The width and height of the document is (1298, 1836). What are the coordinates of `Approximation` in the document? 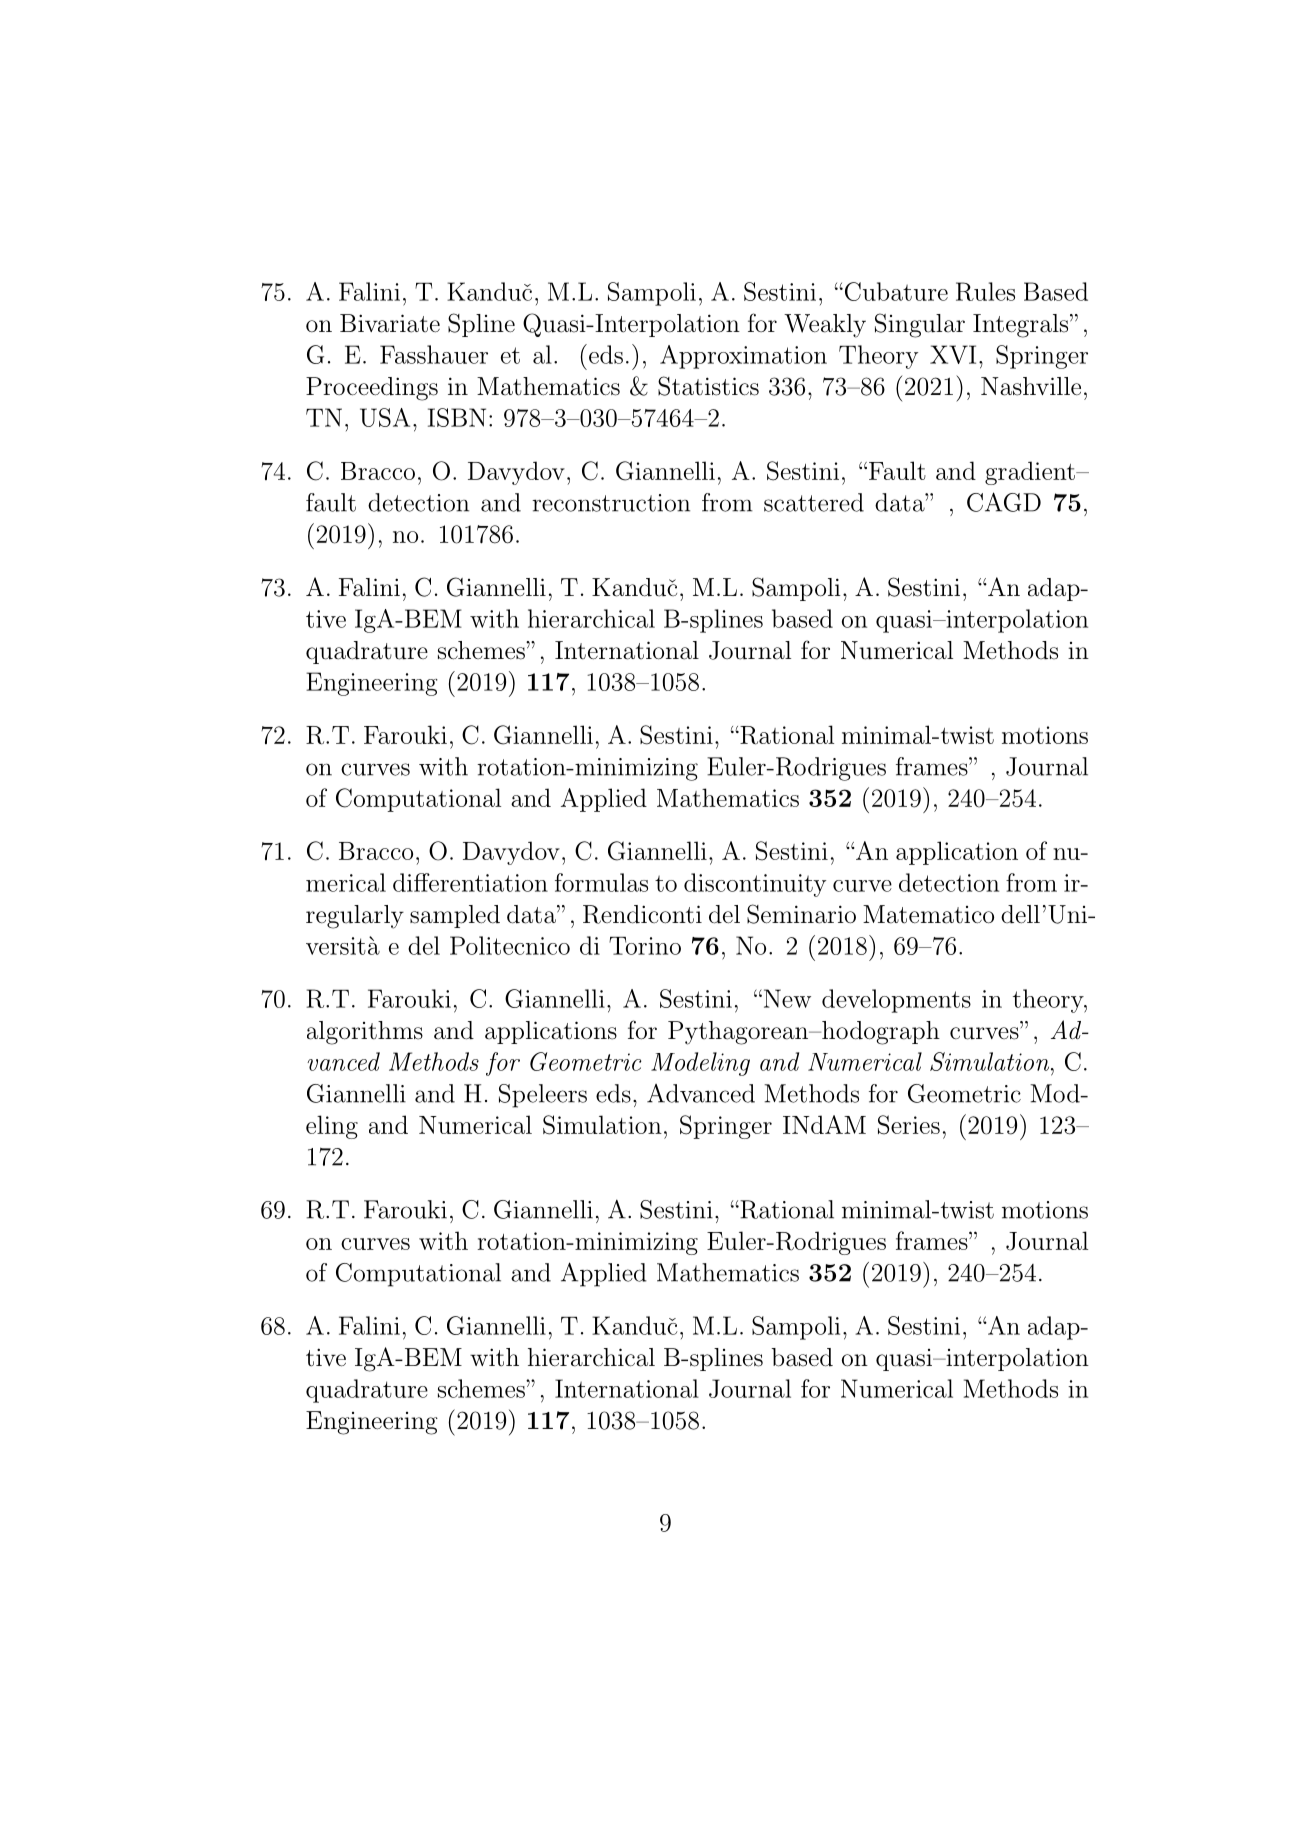 It's located at (743, 357).
